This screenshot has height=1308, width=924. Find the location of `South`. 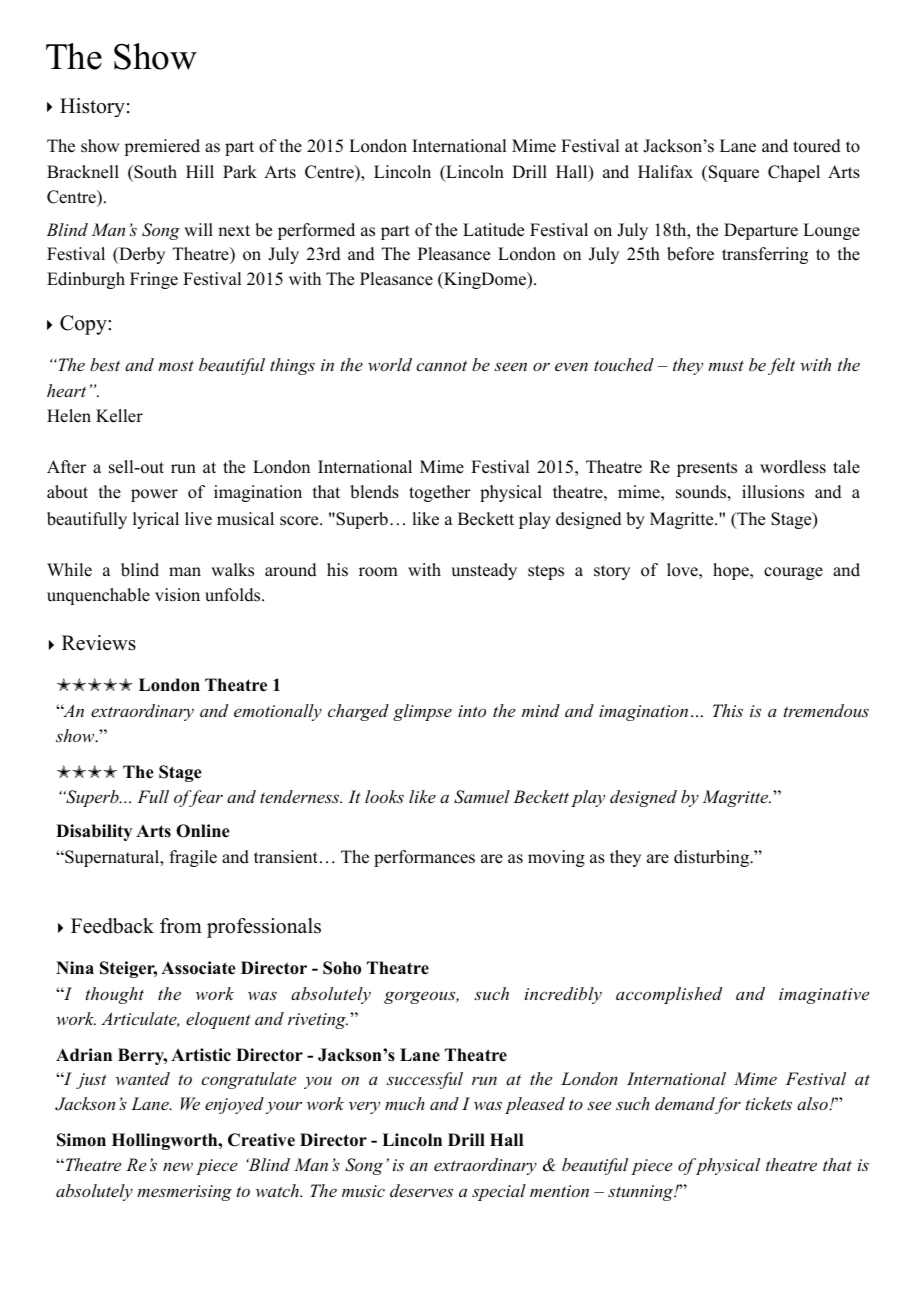

South is located at coordinates (154, 172).
